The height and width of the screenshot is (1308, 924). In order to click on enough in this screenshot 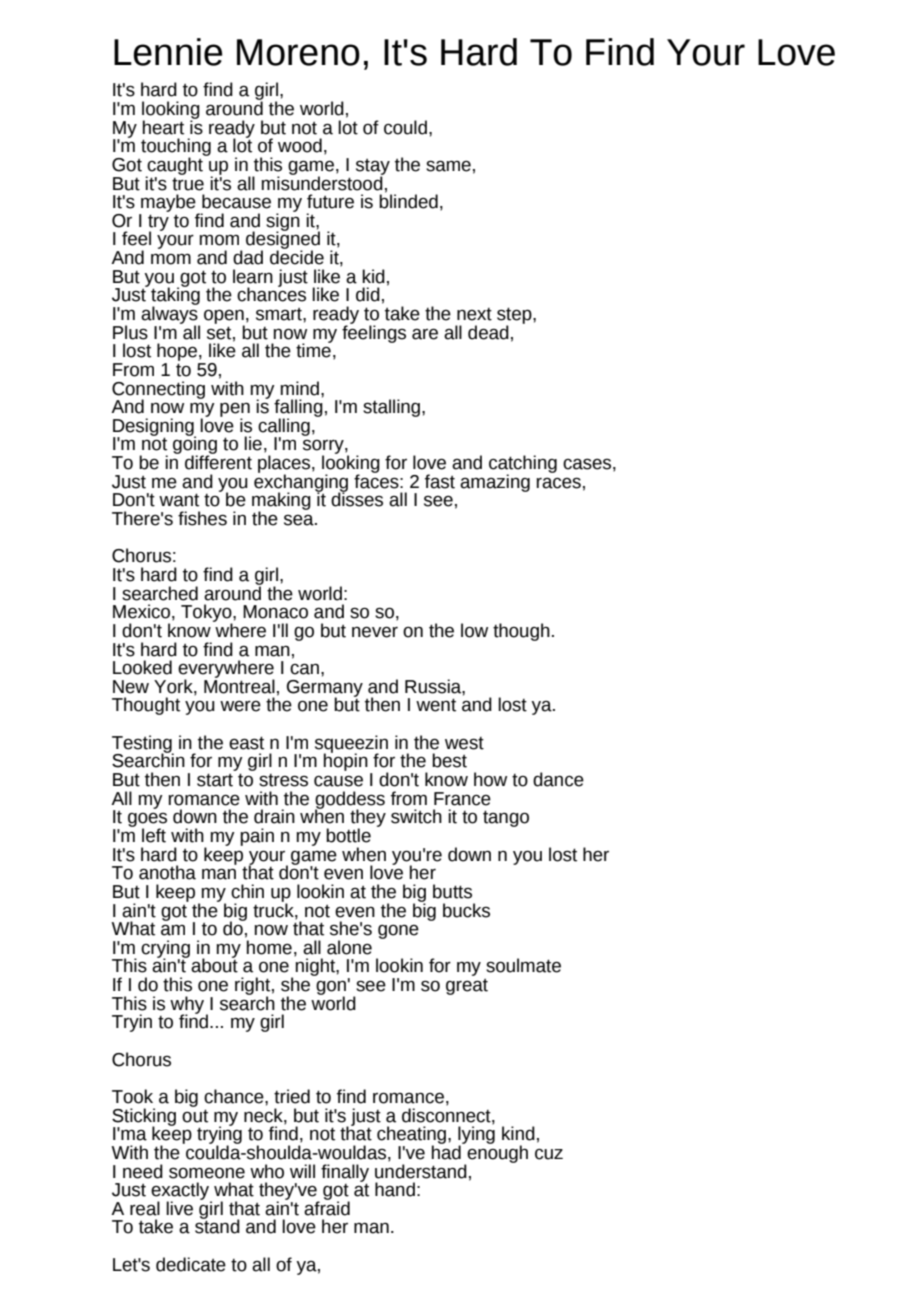, I will do `click(496, 1154)`.
